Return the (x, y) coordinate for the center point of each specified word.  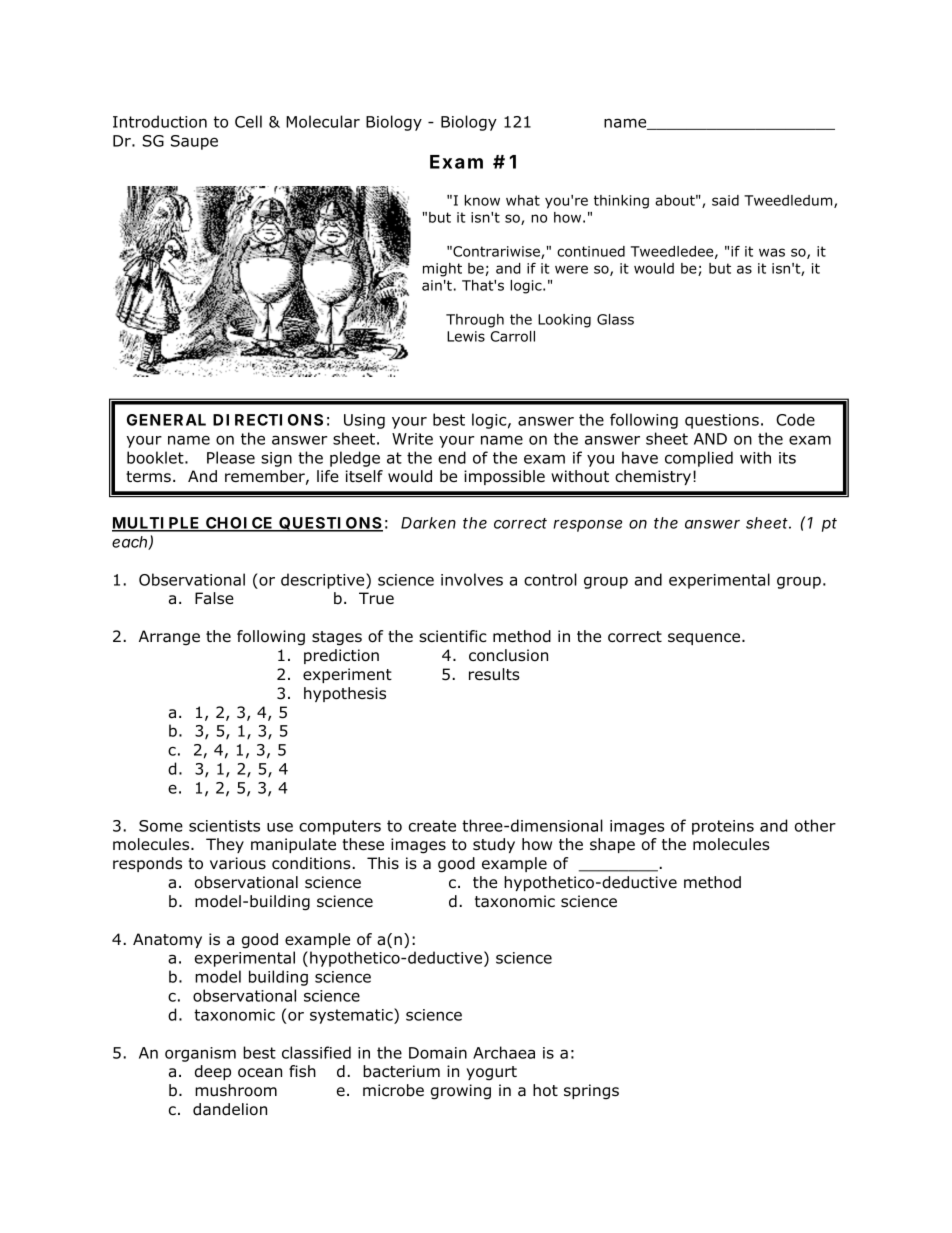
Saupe (194, 142)
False (214, 598)
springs (591, 1092)
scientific (452, 636)
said (725, 200)
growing (461, 1092)
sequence (705, 639)
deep (213, 1072)
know (482, 200)
